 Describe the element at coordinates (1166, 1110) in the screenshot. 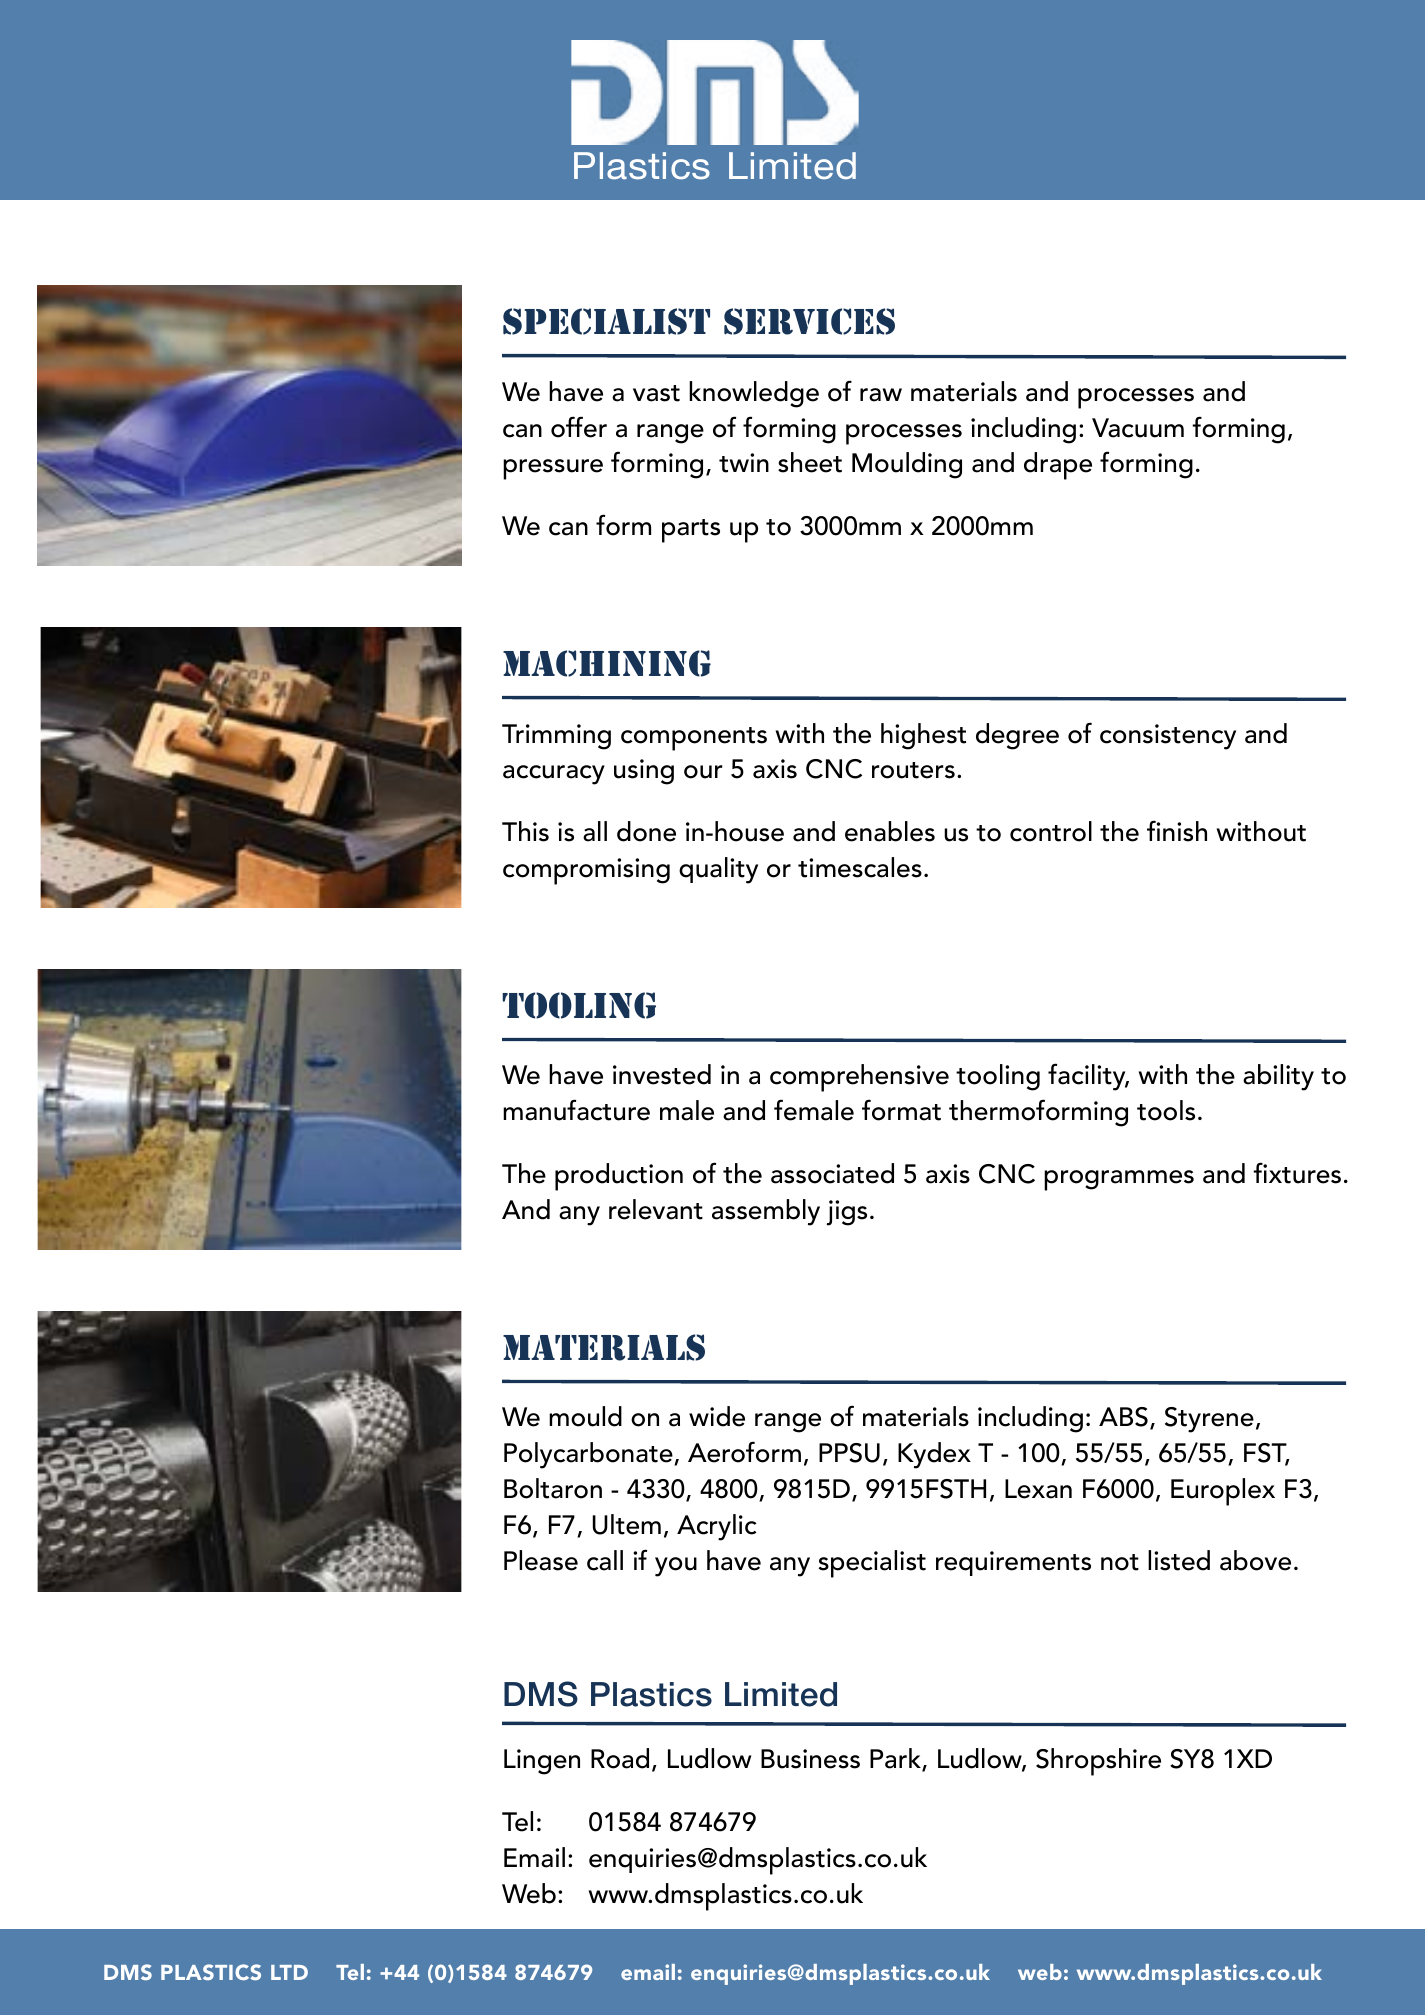

I see `tools` at that location.
